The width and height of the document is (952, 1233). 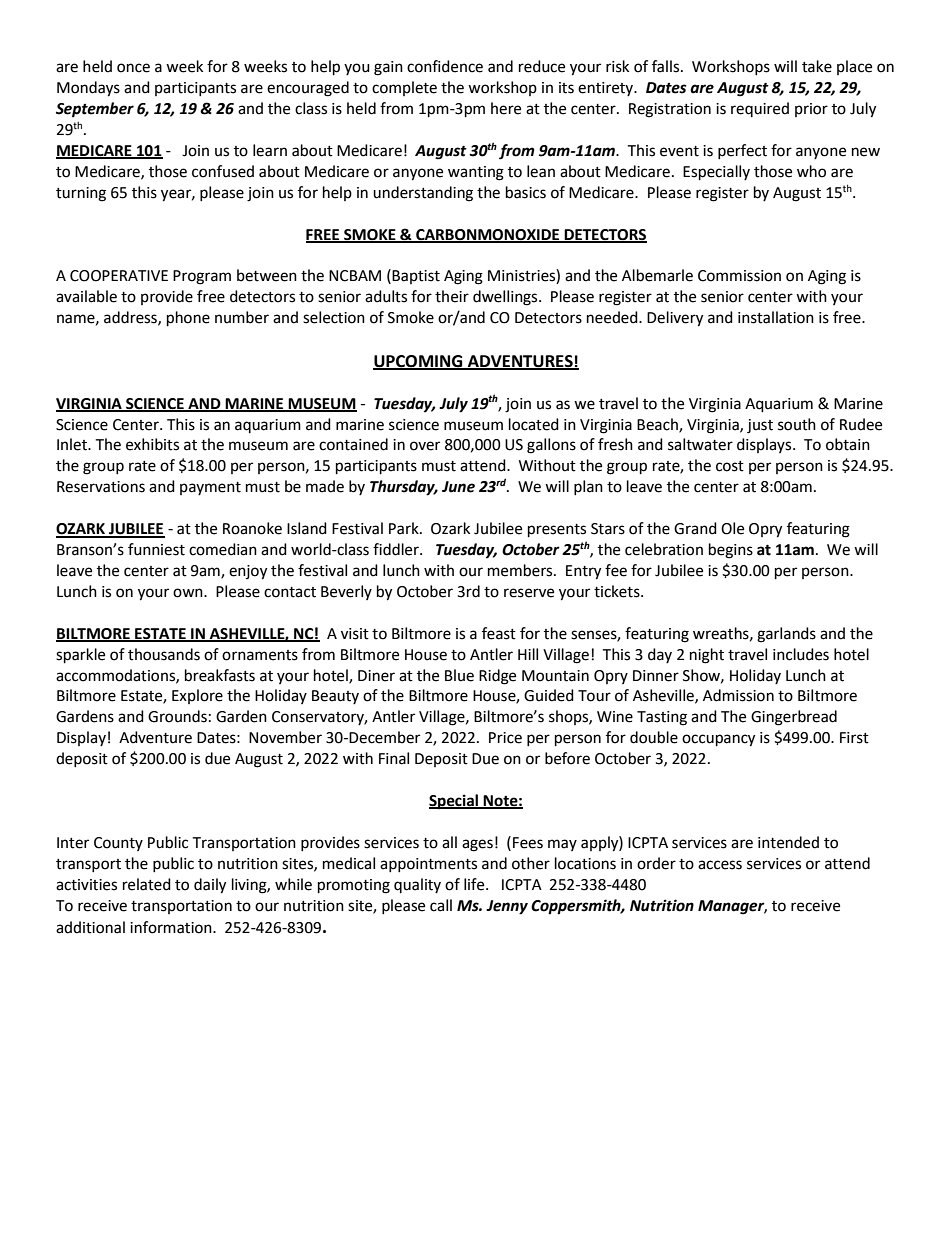 What do you see at coordinates (441, 905) in the document?
I see `call` at bounding box center [441, 905].
